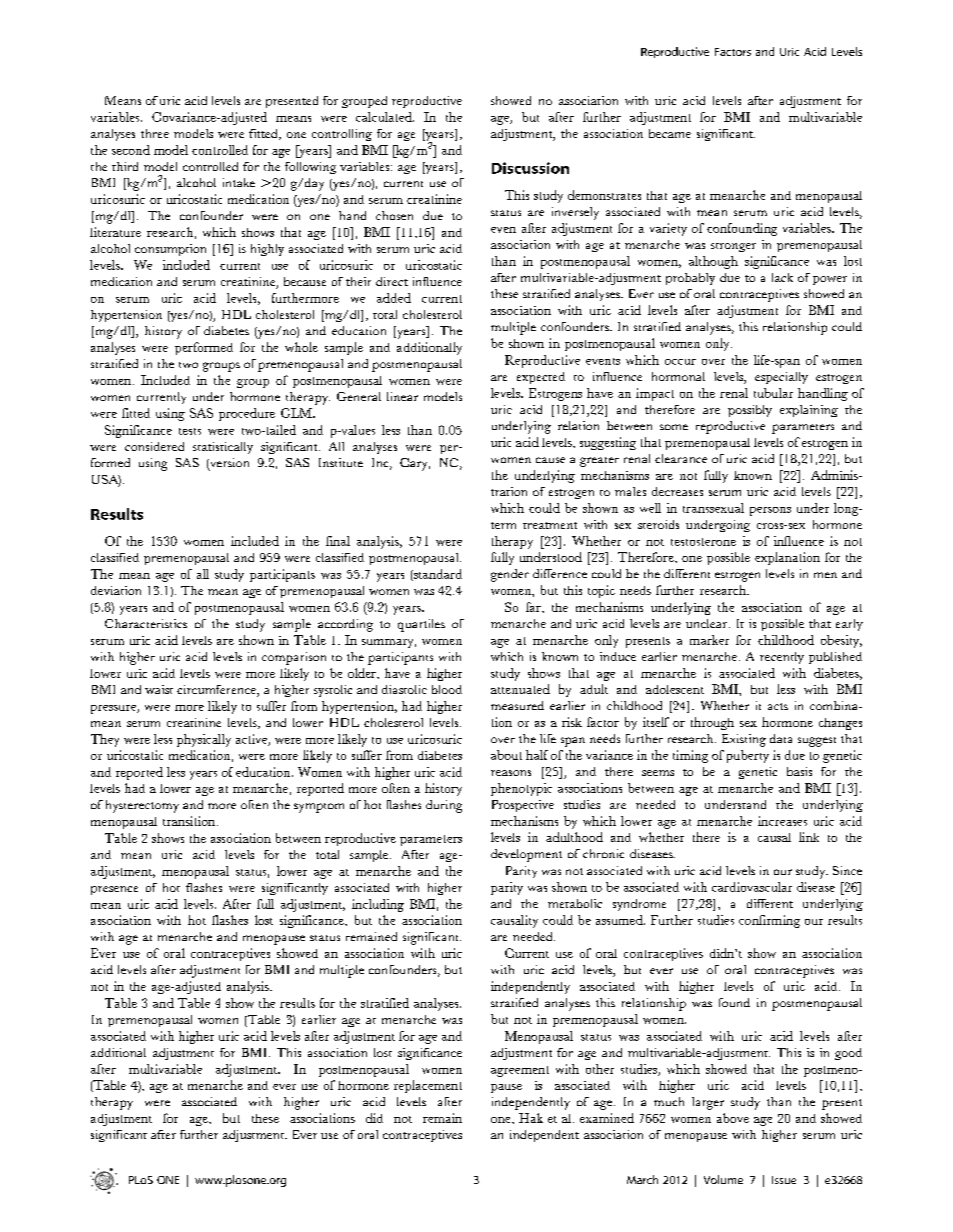  I want to click on tubular, so click(773, 393).
